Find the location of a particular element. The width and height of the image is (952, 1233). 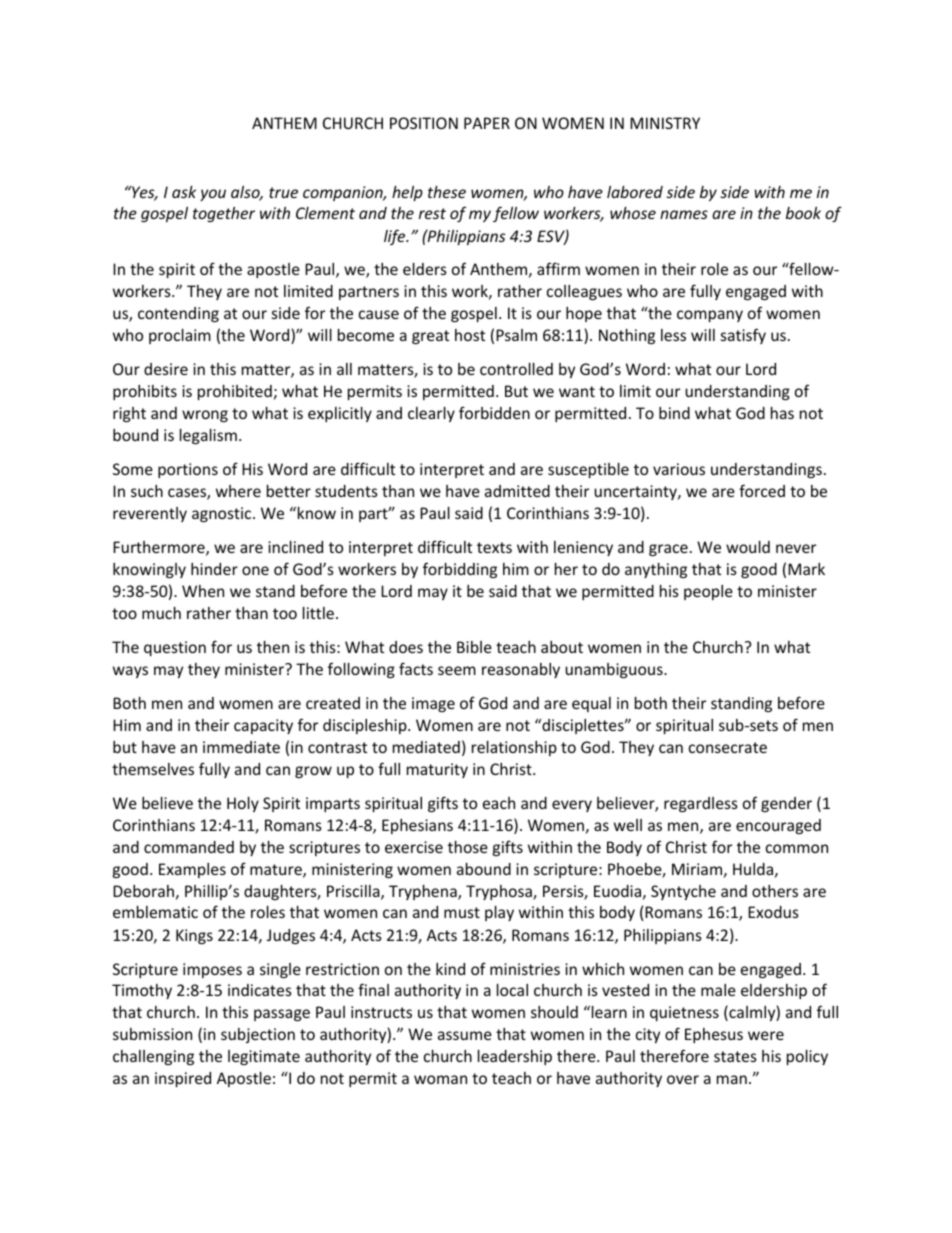

you is located at coordinates (213, 195).
